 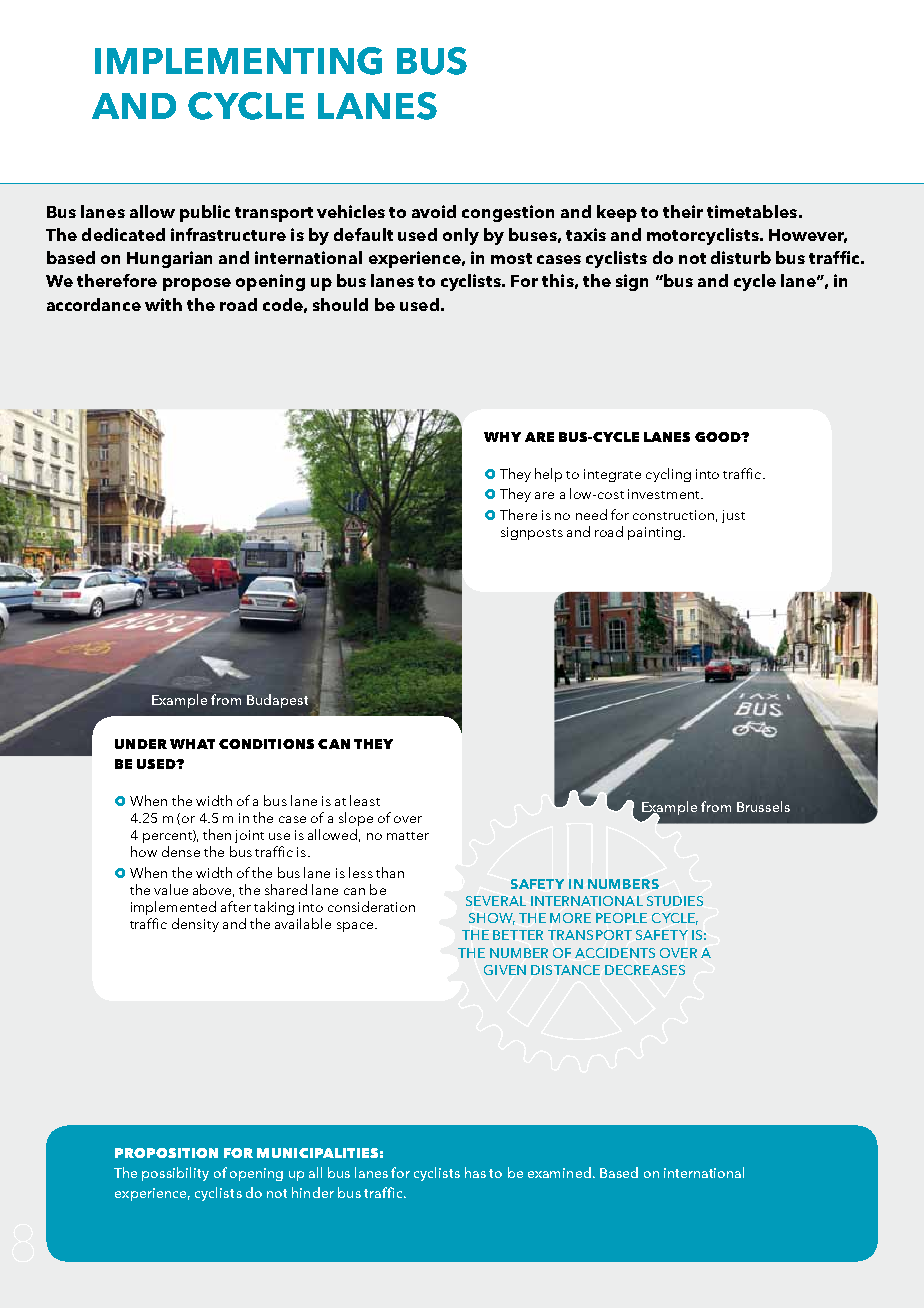 I want to click on than, so click(x=390, y=872).
